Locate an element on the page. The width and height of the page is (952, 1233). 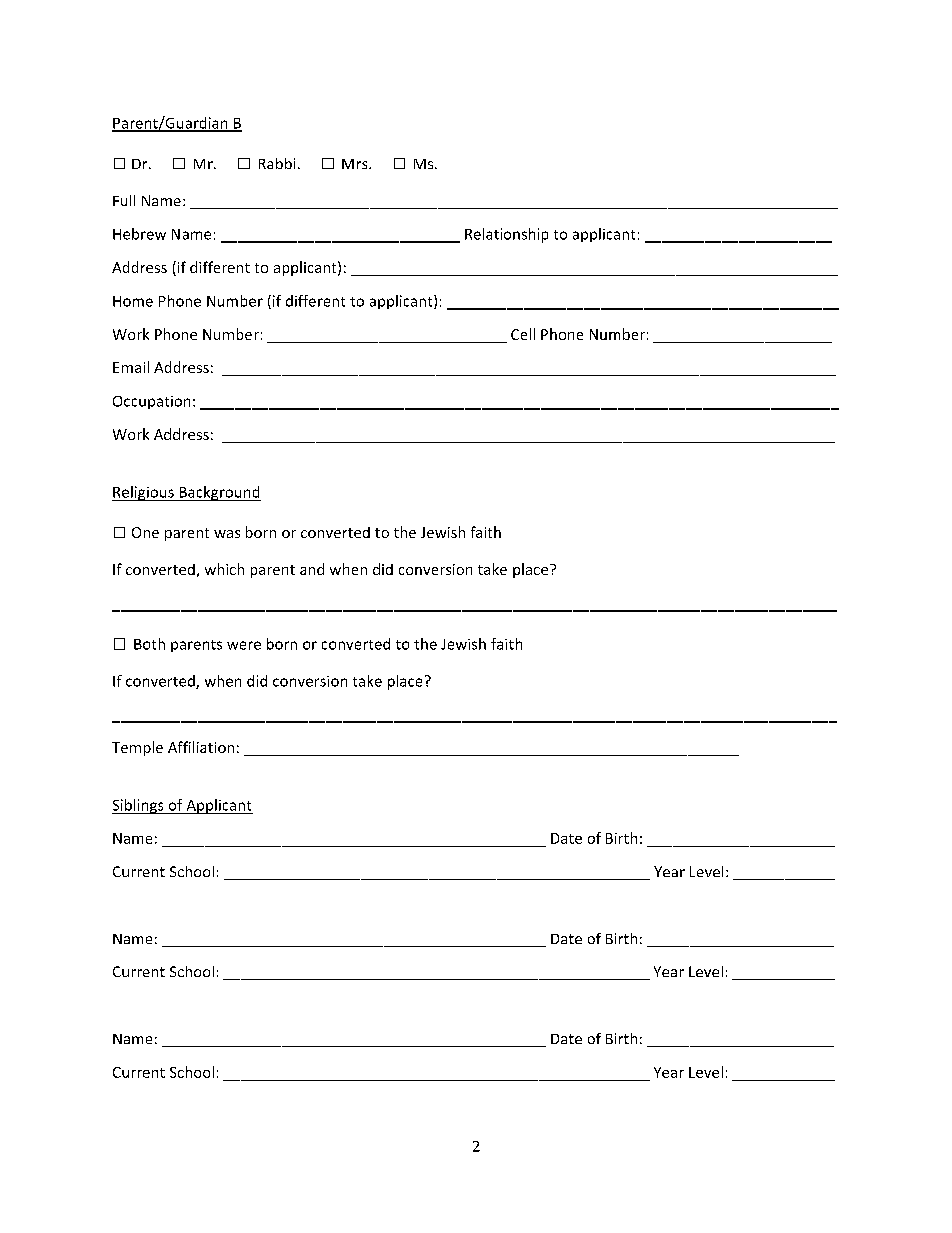
Full is located at coordinates (124, 200).
